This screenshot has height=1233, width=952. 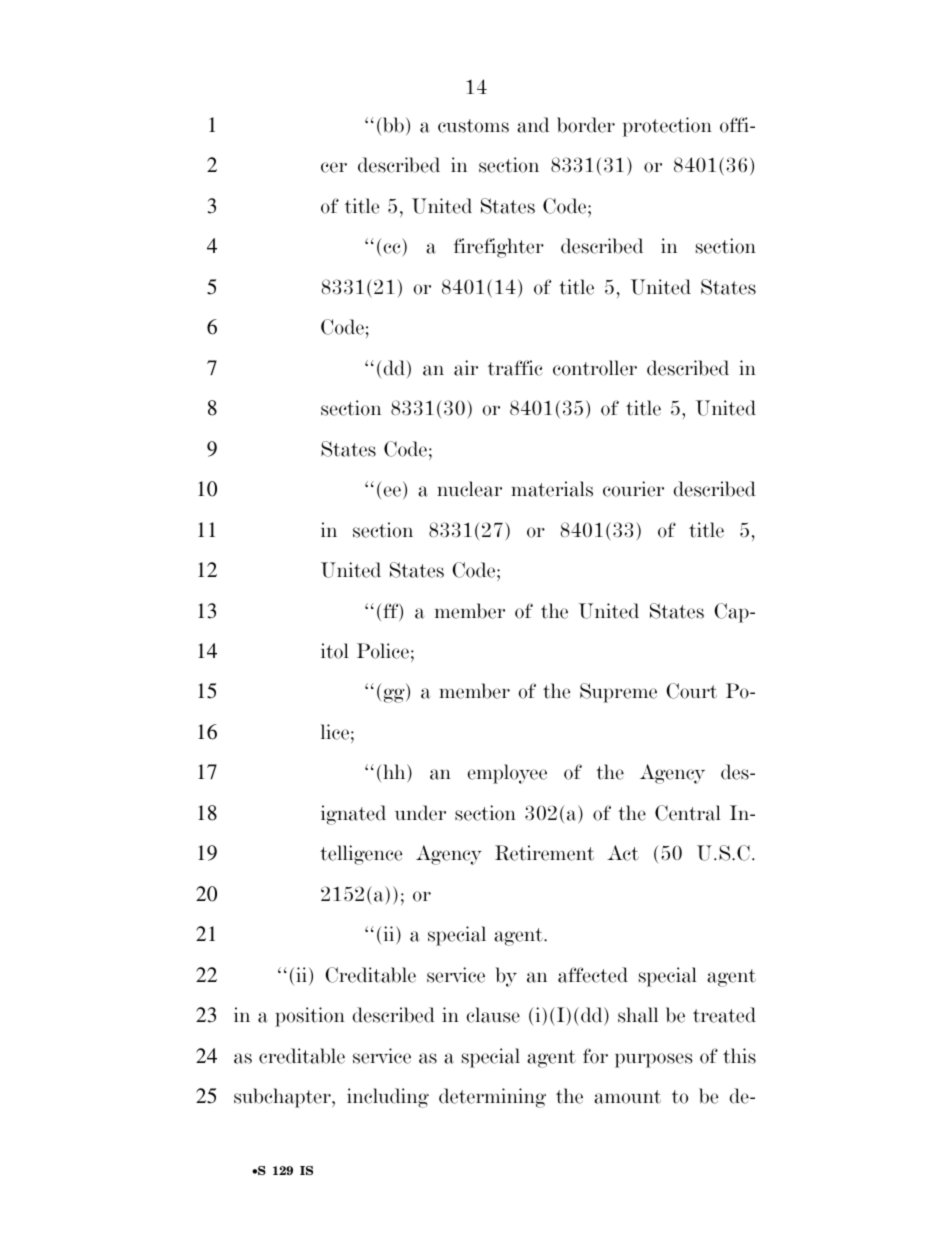 What do you see at coordinates (473, 126) in the screenshot?
I see `customs` at bounding box center [473, 126].
